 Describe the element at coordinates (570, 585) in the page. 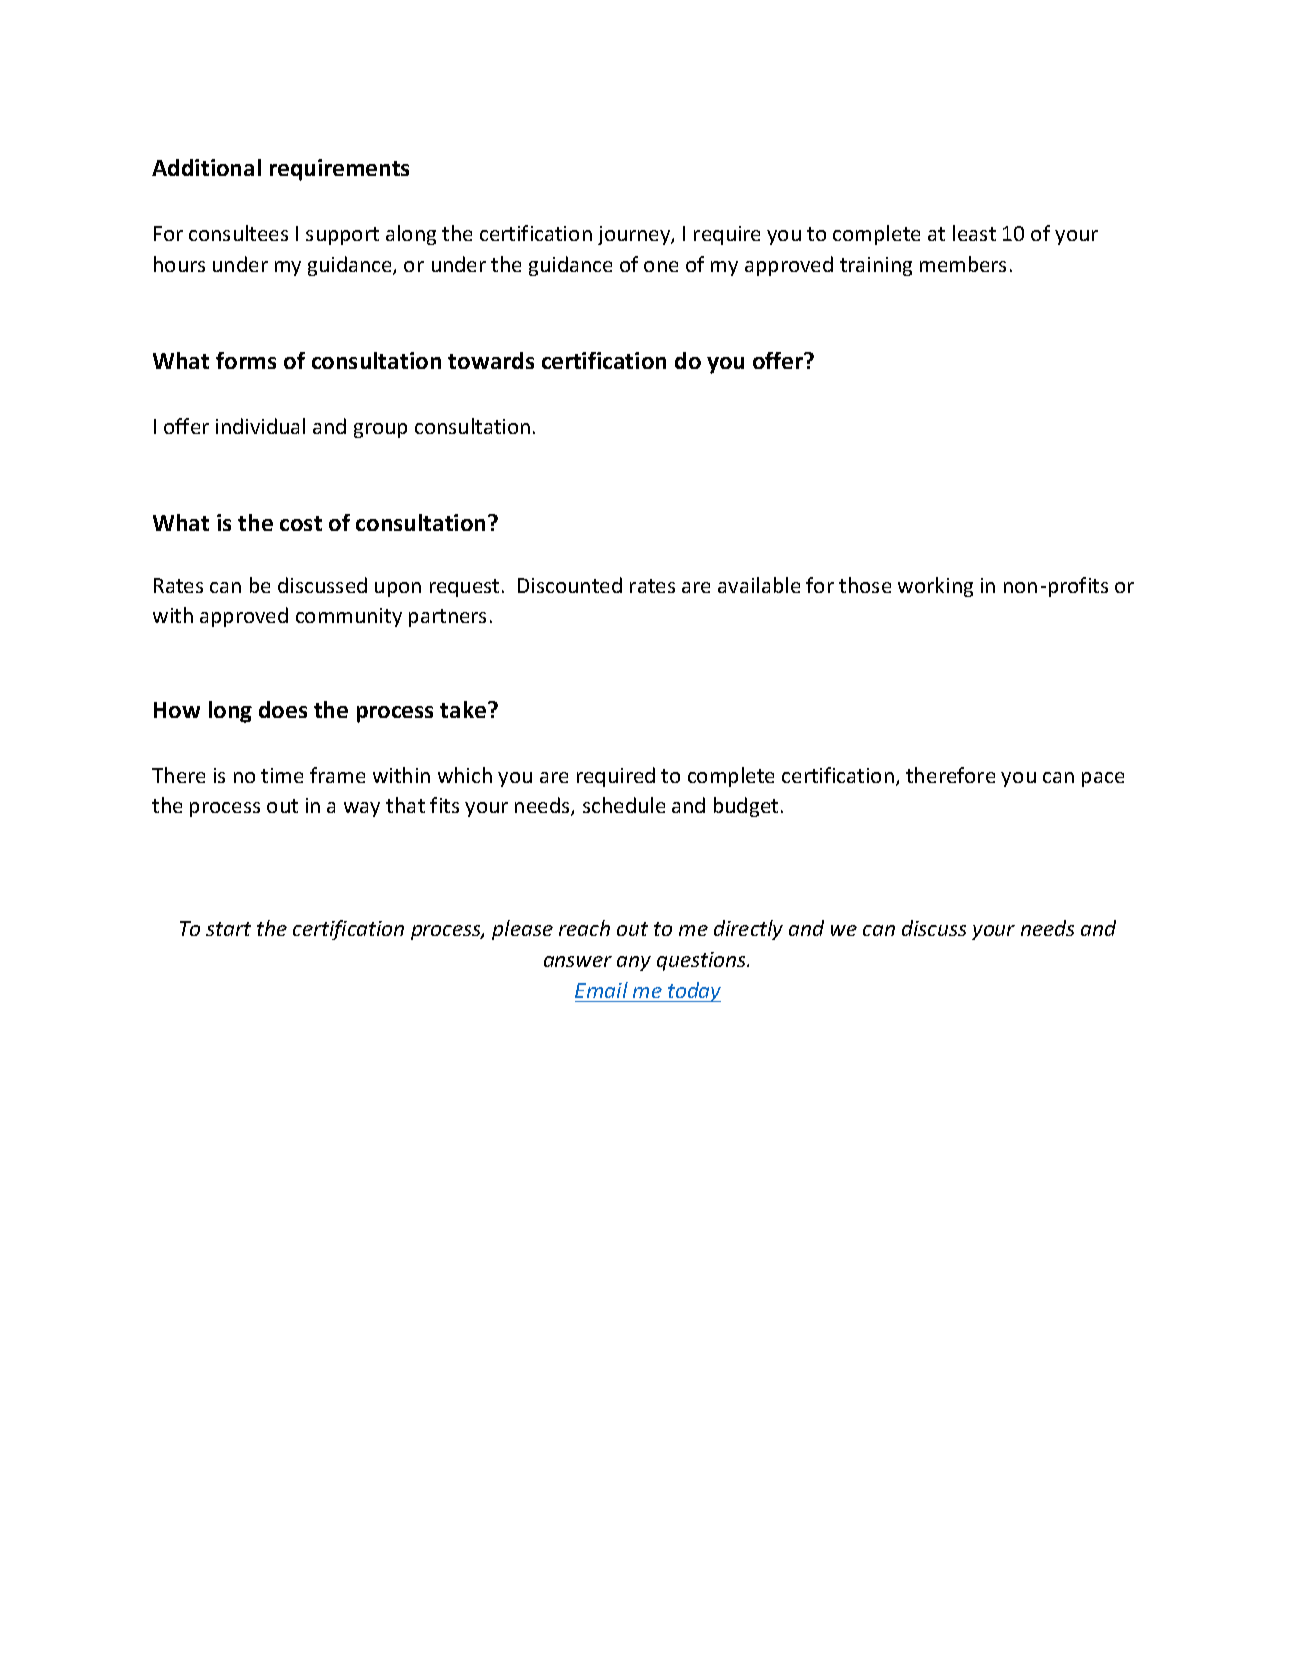

I see `Discounted` at that location.
